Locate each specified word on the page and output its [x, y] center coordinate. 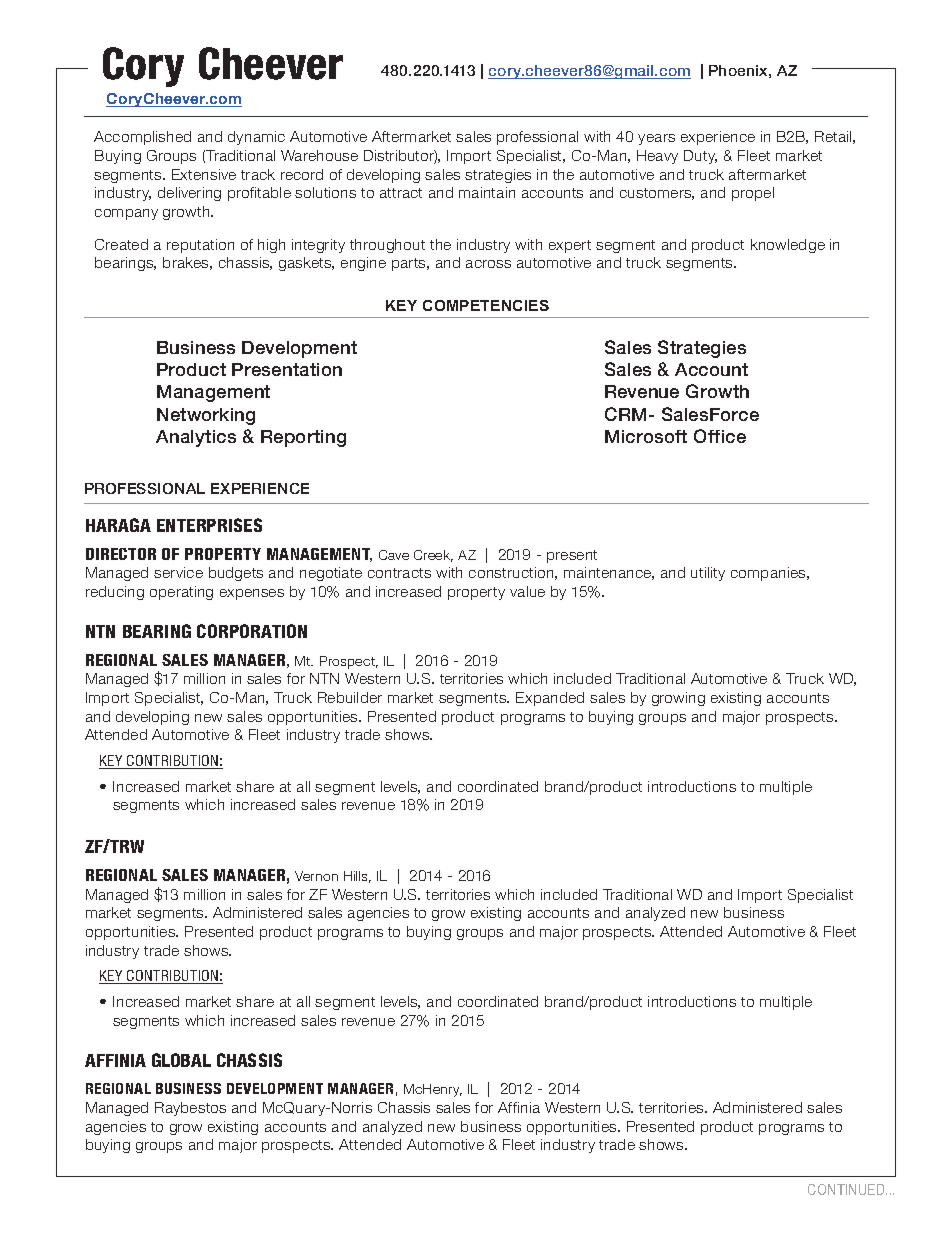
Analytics [196, 438]
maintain [487, 192]
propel [753, 194]
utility [708, 574]
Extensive [204, 174]
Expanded [550, 699]
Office [720, 436]
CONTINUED [847, 1189]
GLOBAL [181, 1060]
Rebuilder [350, 697]
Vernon [316, 876]
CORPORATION [252, 631]
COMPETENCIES [486, 305]
